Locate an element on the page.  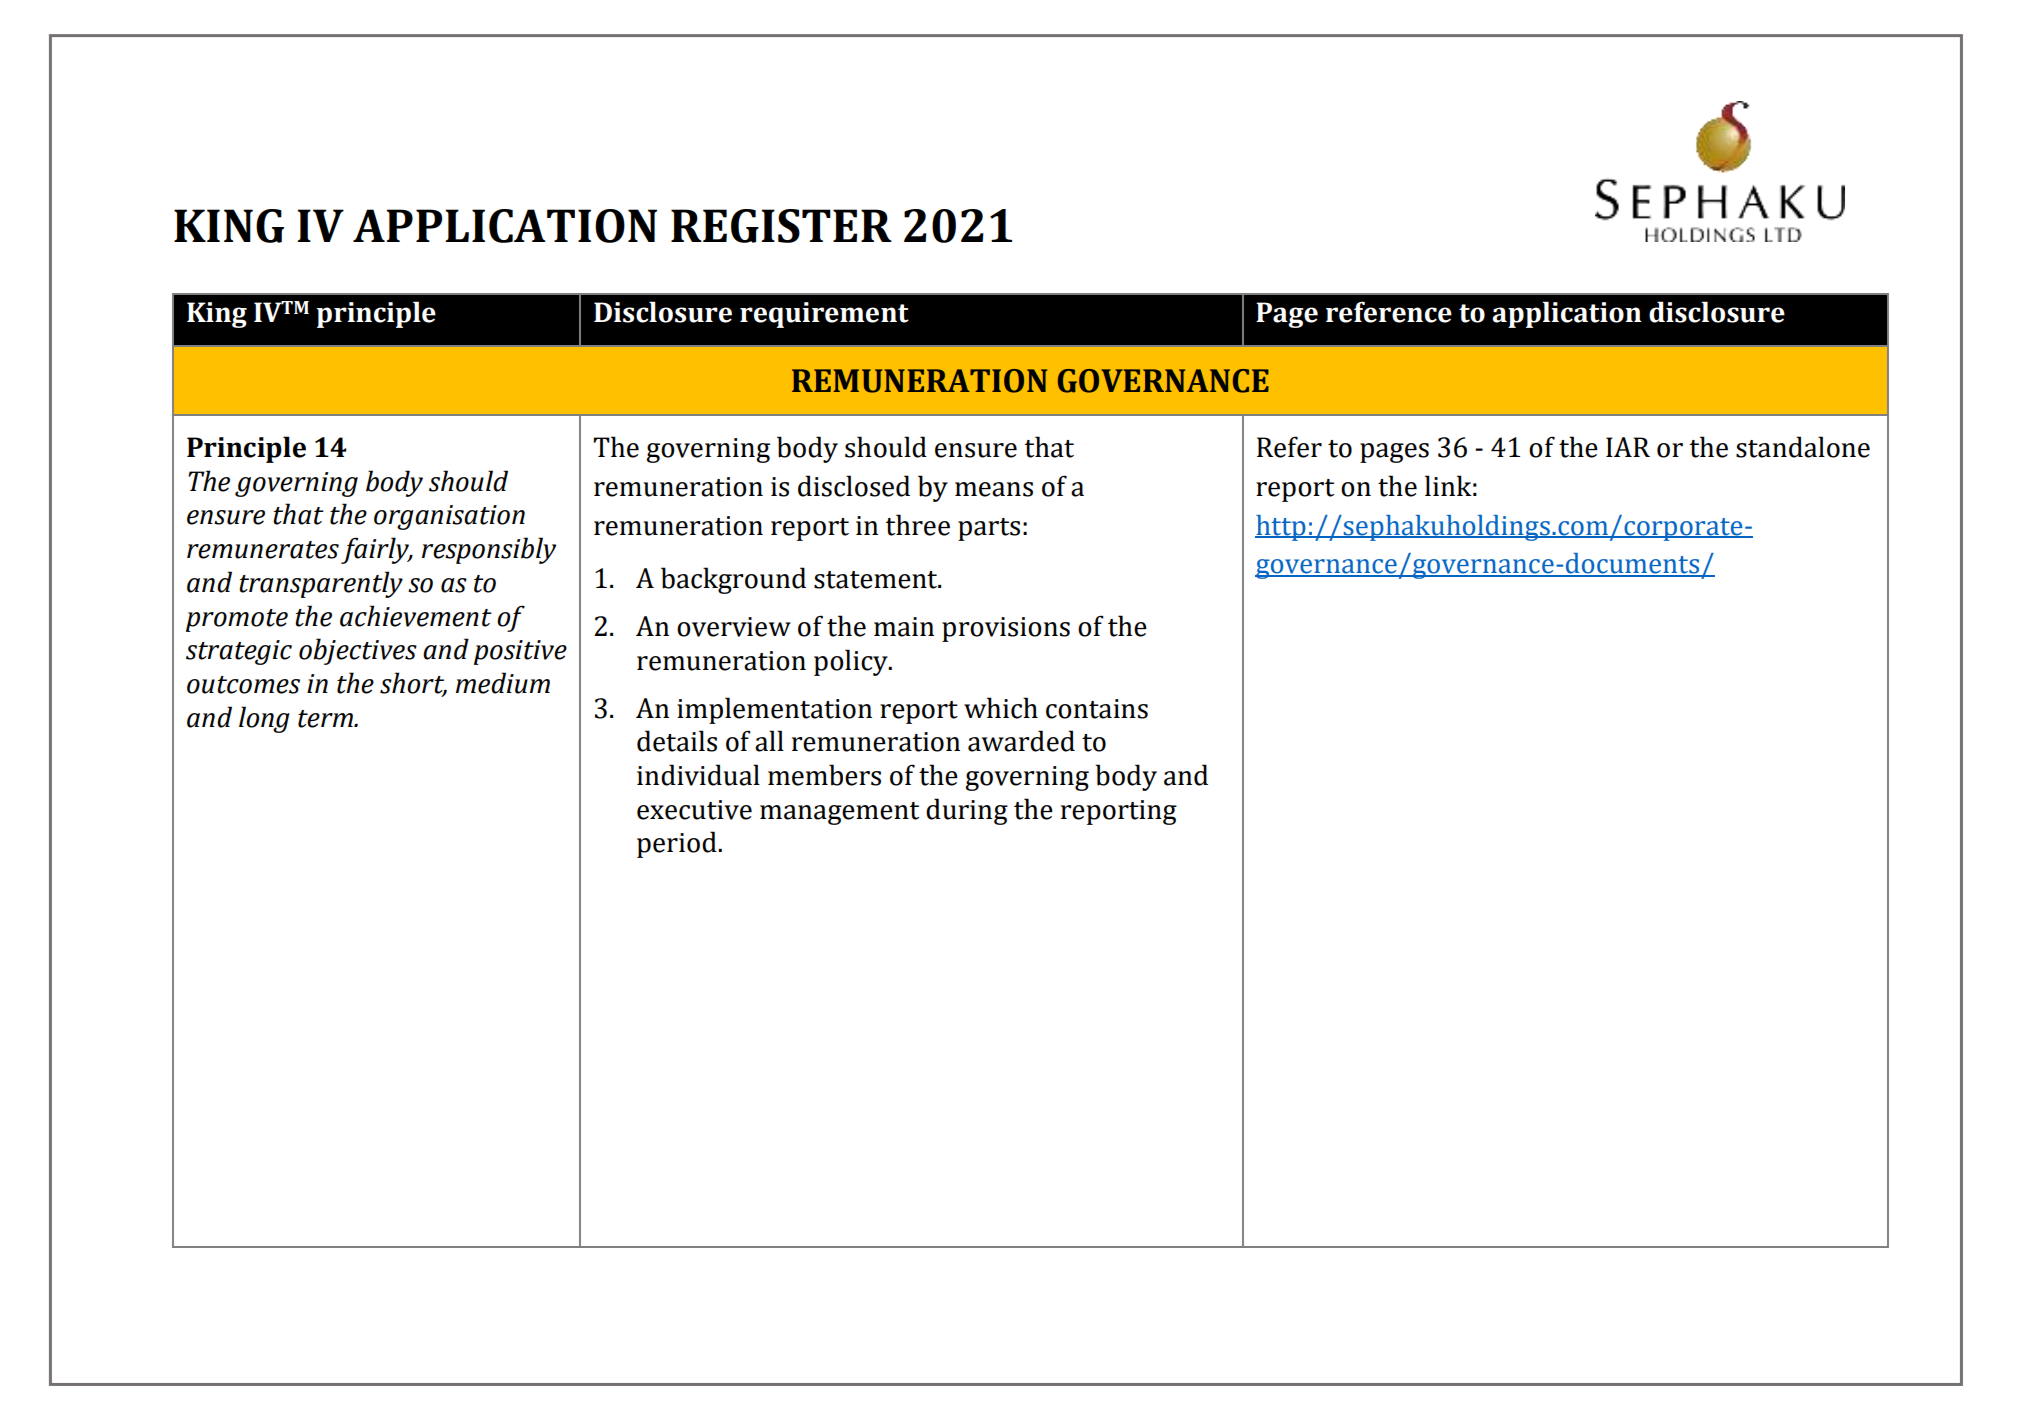
period is located at coordinates (678, 844).
